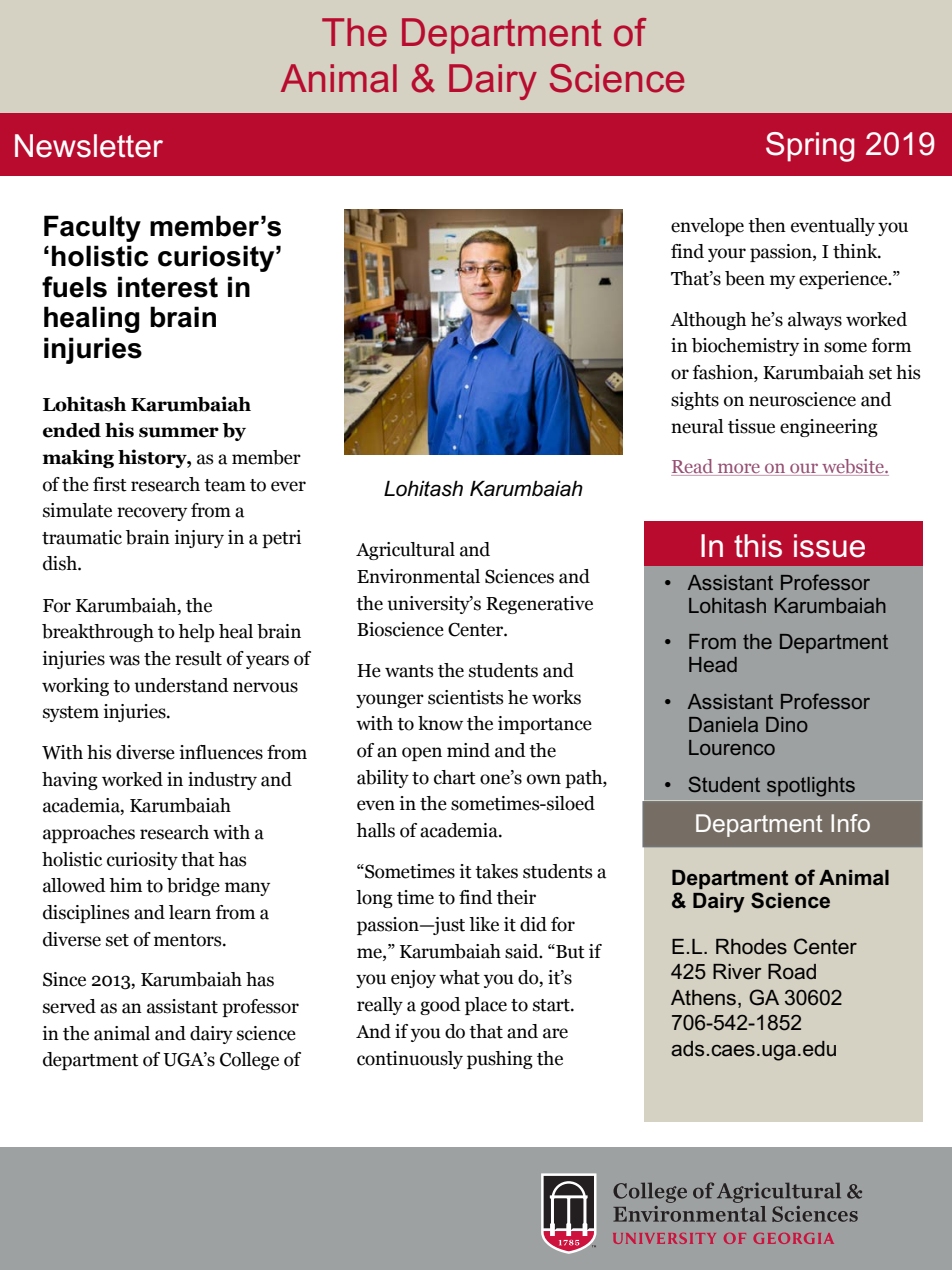  What do you see at coordinates (850, 823) in the page?
I see `Info` at bounding box center [850, 823].
